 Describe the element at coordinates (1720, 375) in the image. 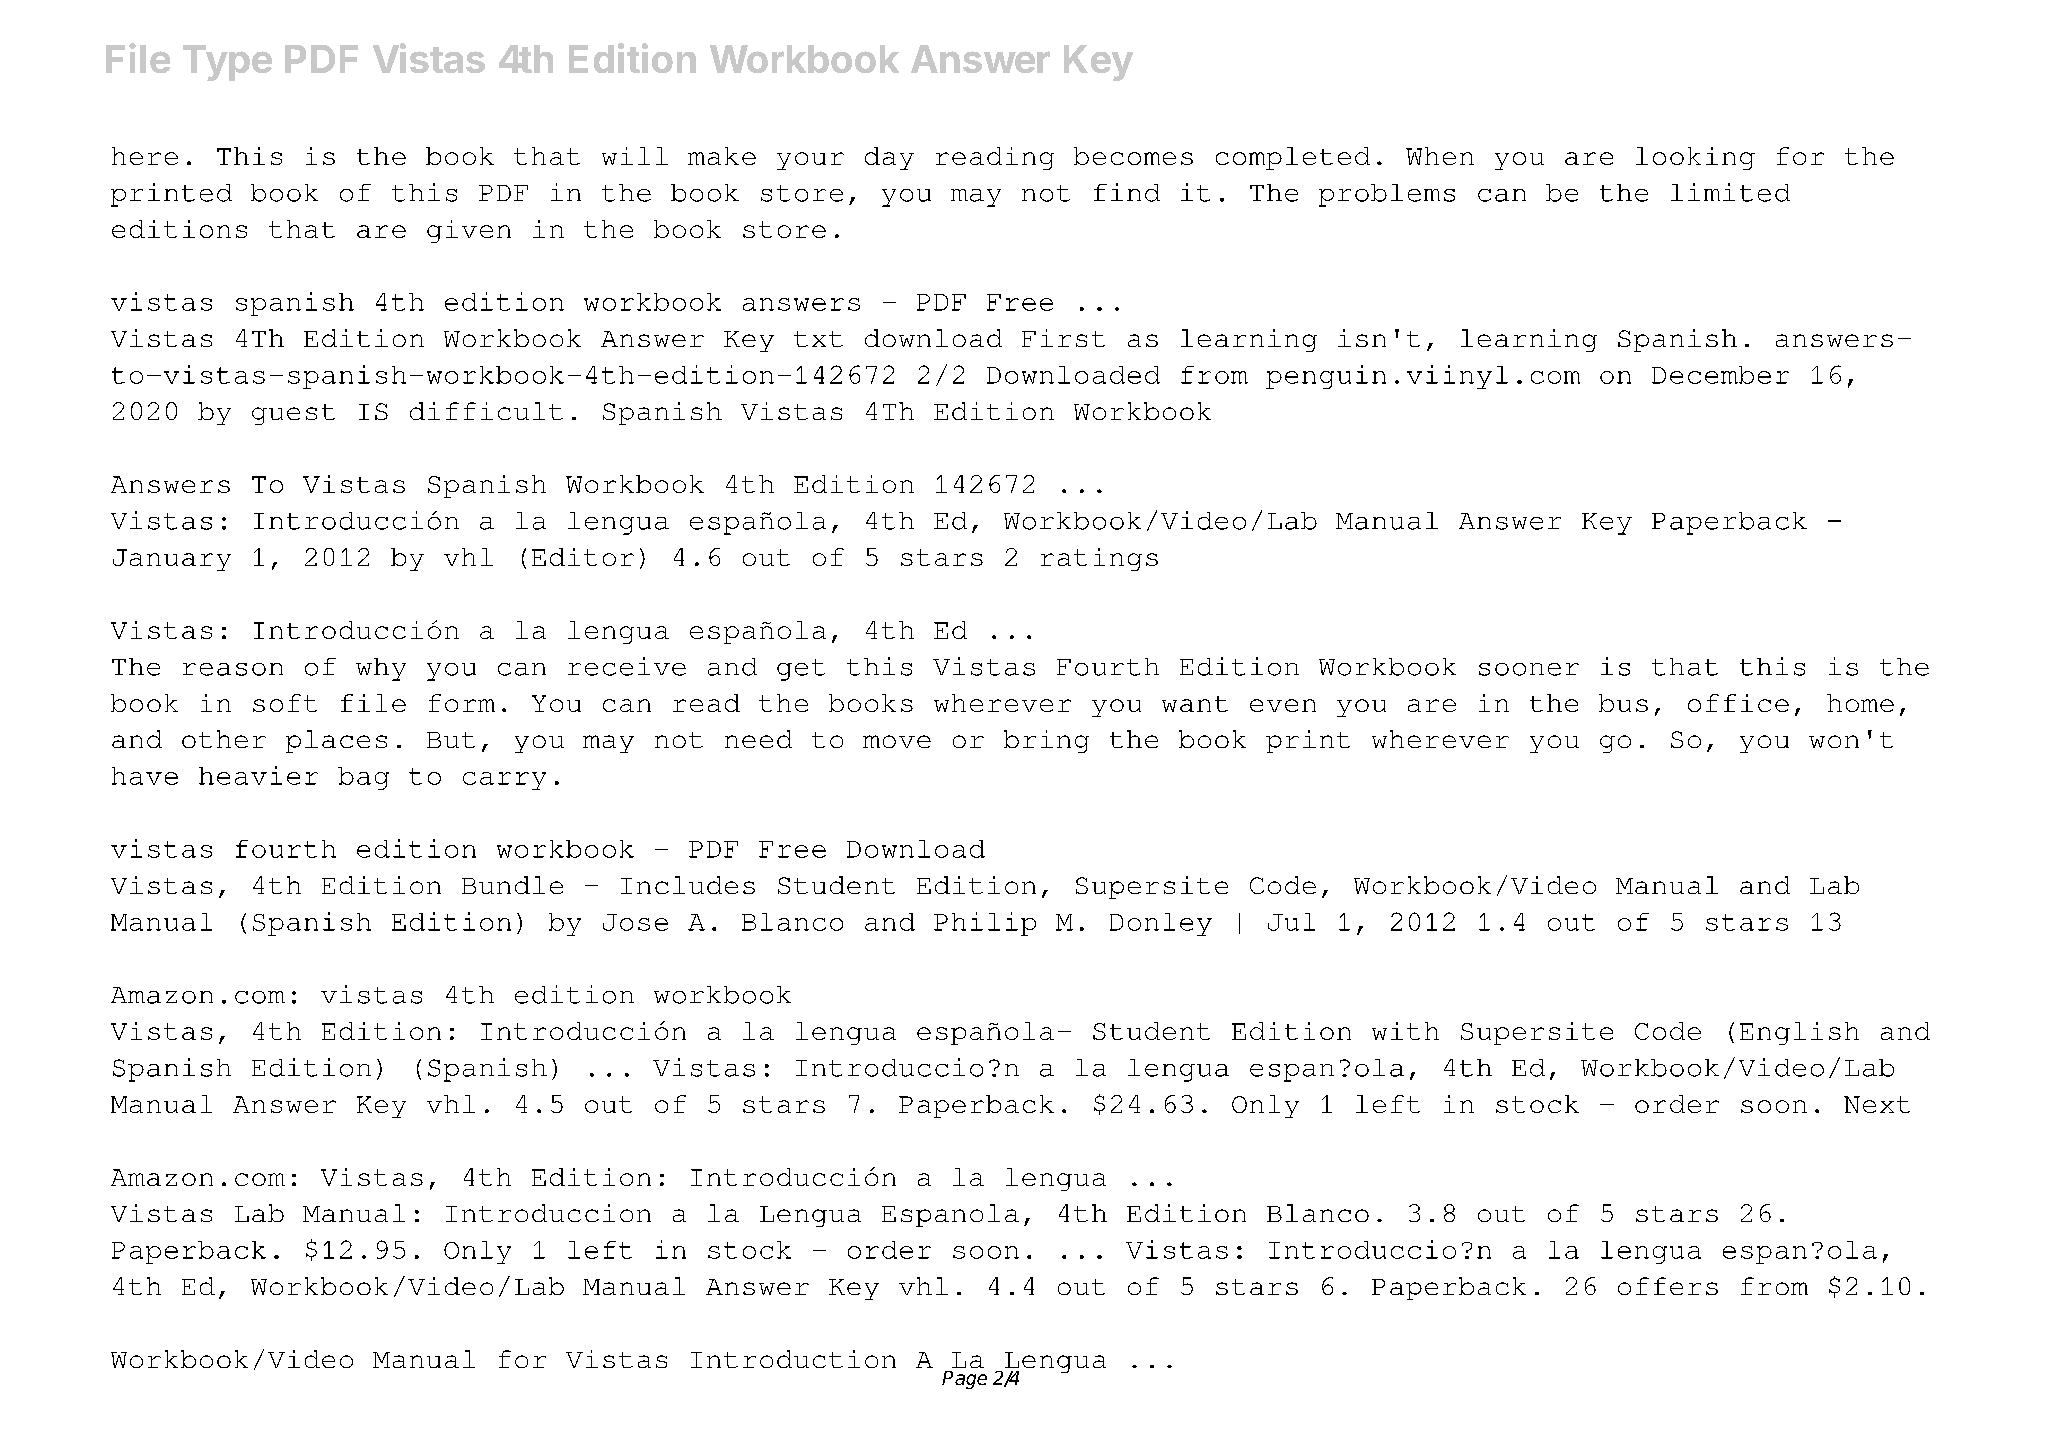

I see `December` at that location.
